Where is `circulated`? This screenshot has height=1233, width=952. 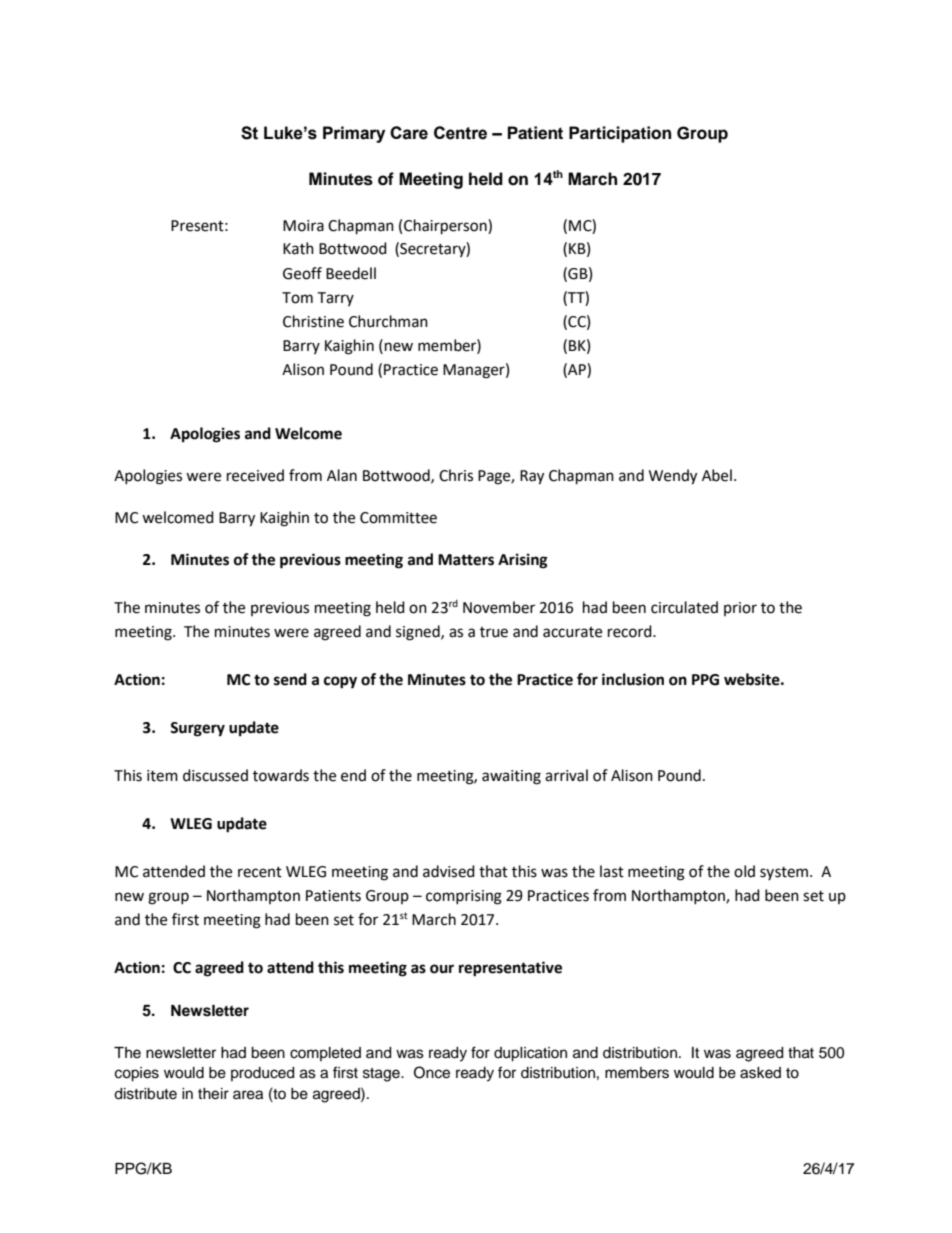 circulated is located at coordinates (684, 607).
